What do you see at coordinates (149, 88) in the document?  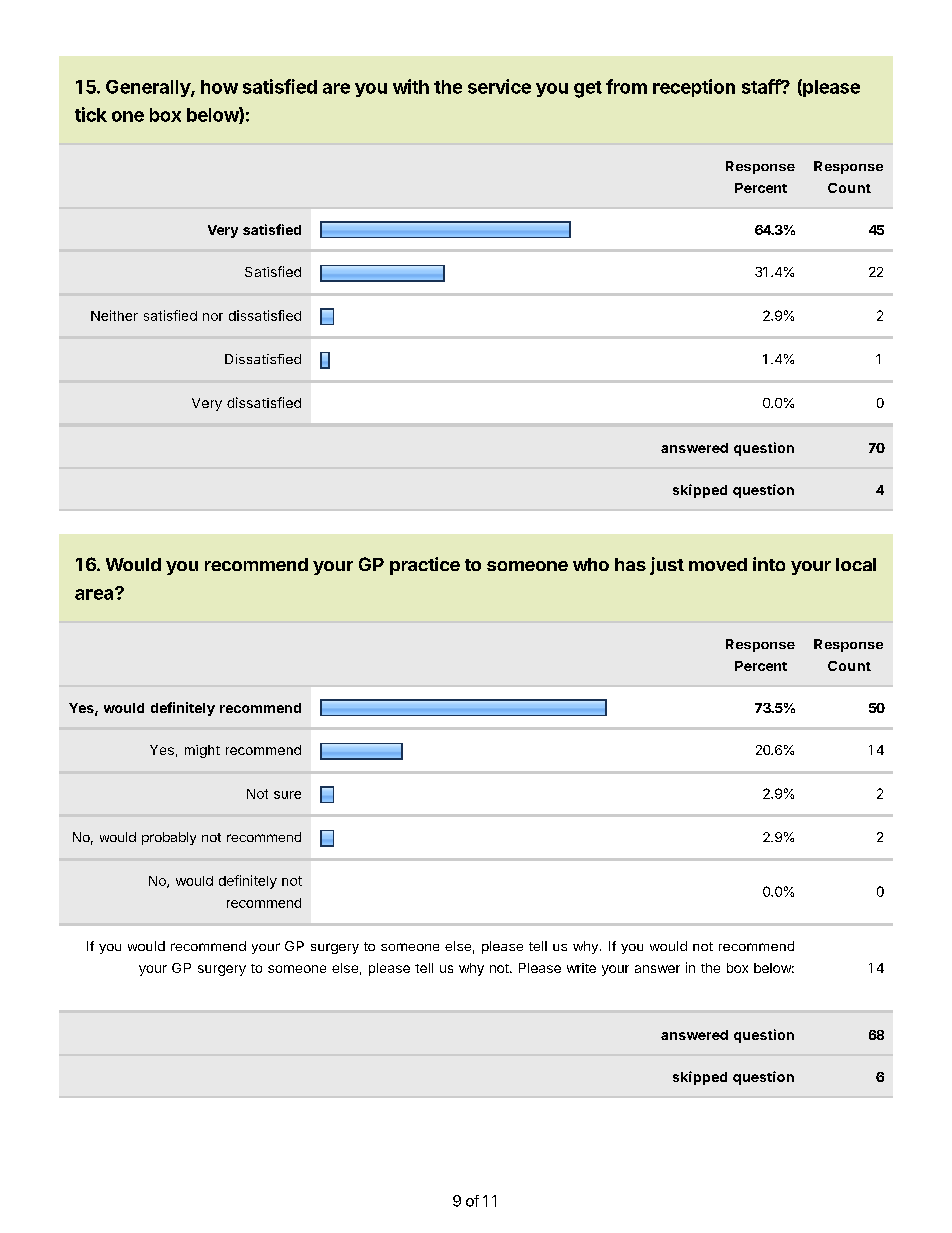 I see `Generally` at bounding box center [149, 88].
